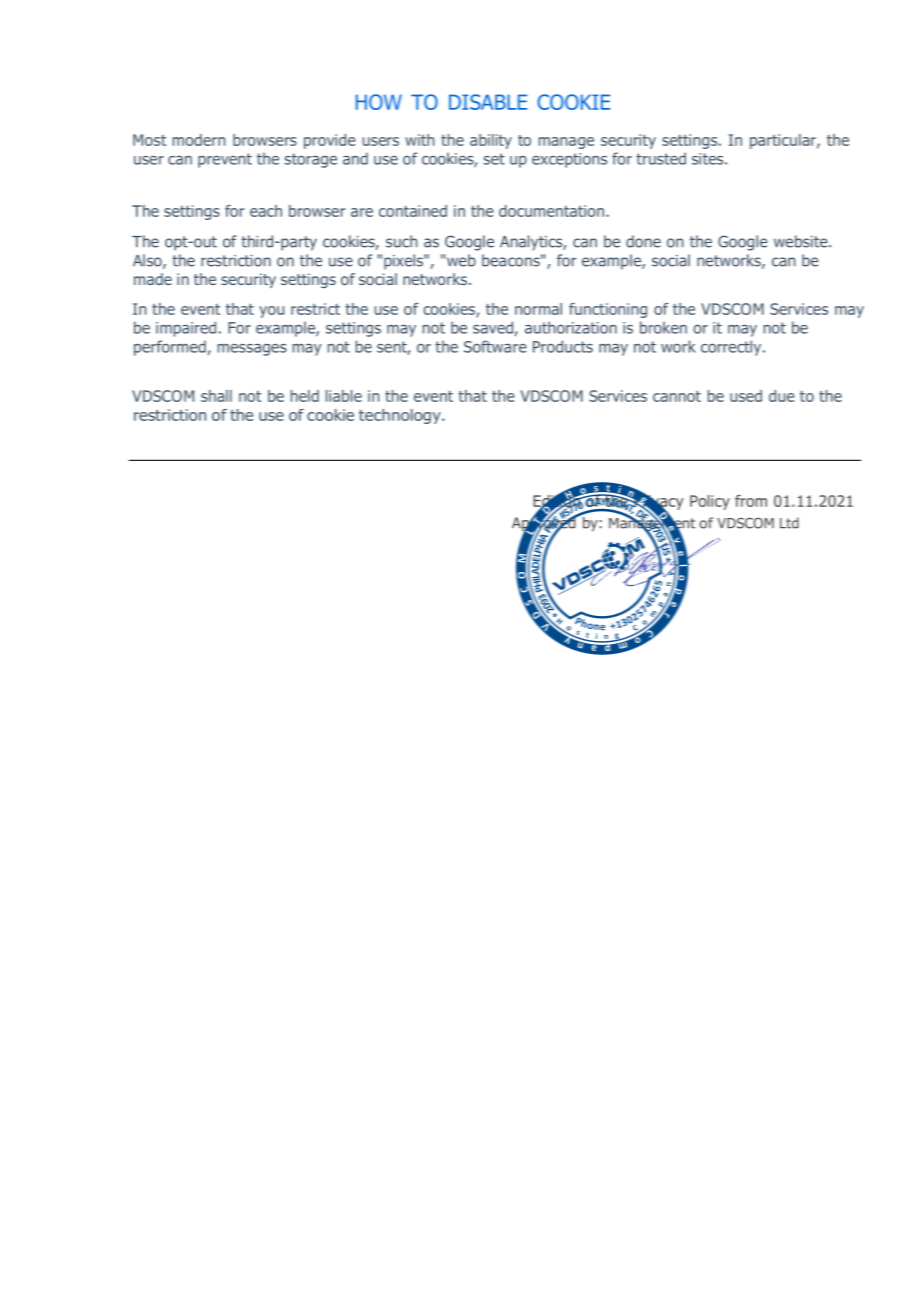 This screenshot has height=1308, width=924. What do you see at coordinates (746, 396) in the screenshot?
I see `used` at bounding box center [746, 396].
